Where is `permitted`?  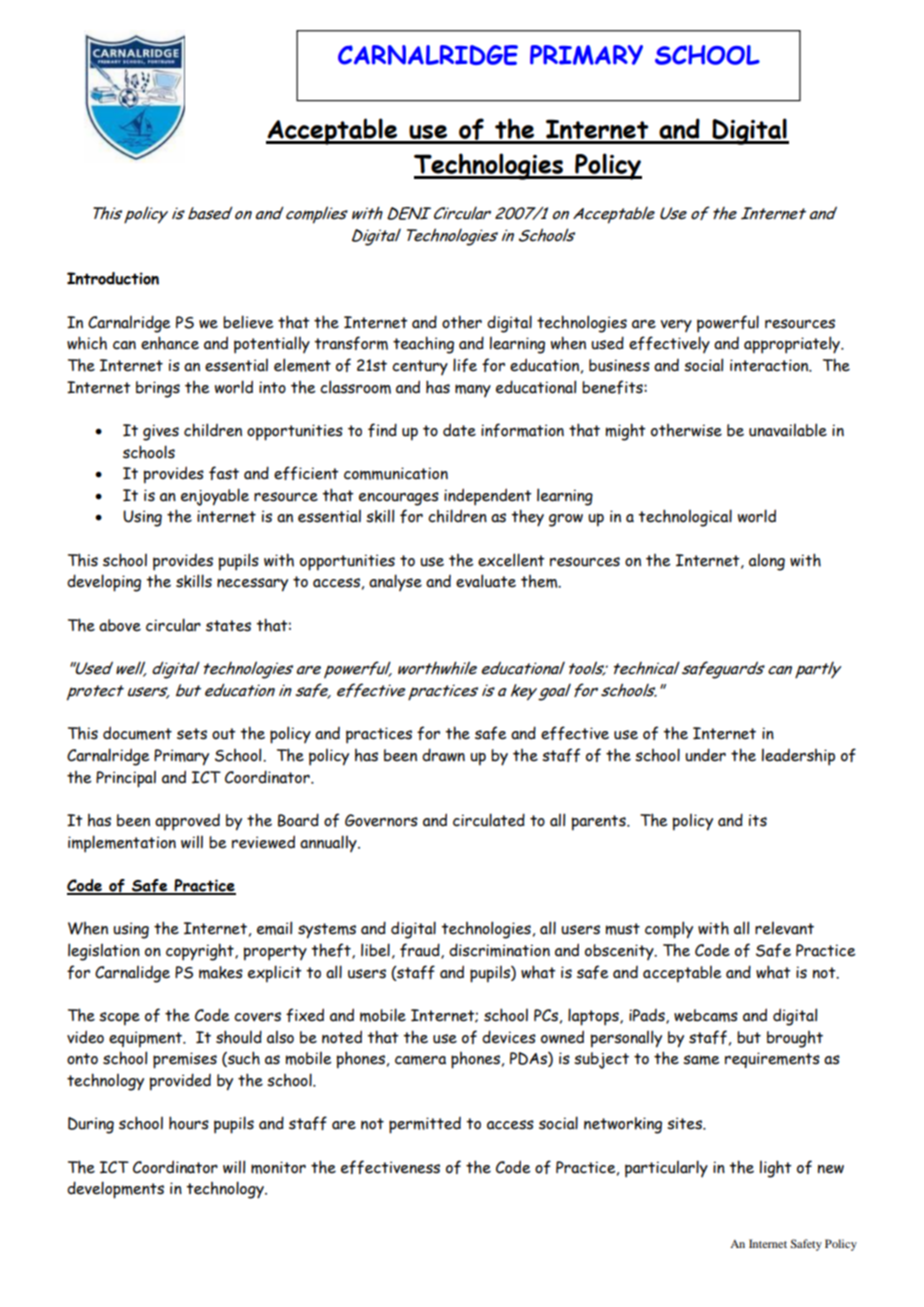 permitted is located at coordinates (425, 1125).
